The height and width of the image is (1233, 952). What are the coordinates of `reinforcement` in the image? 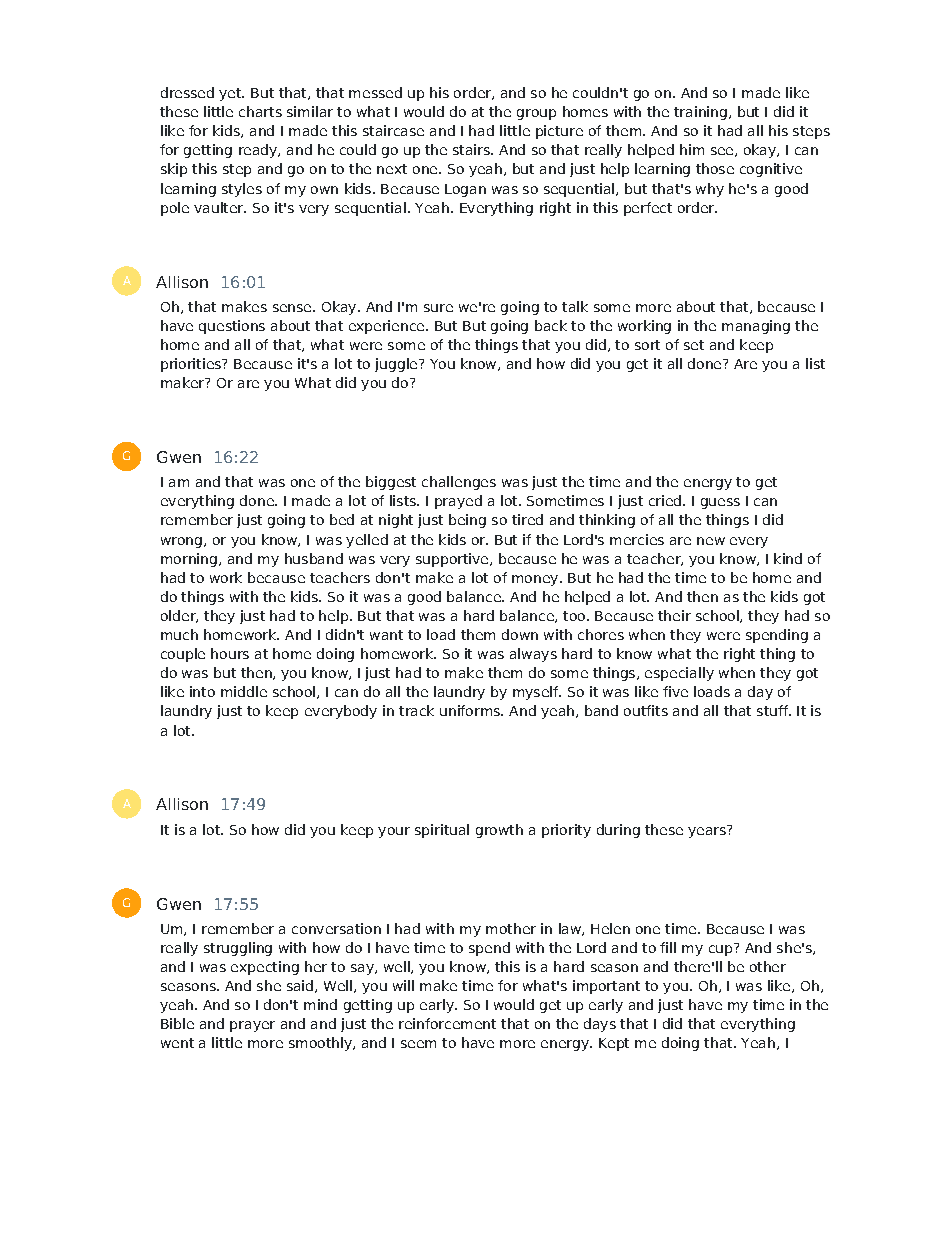 It's located at (447, 1023).
